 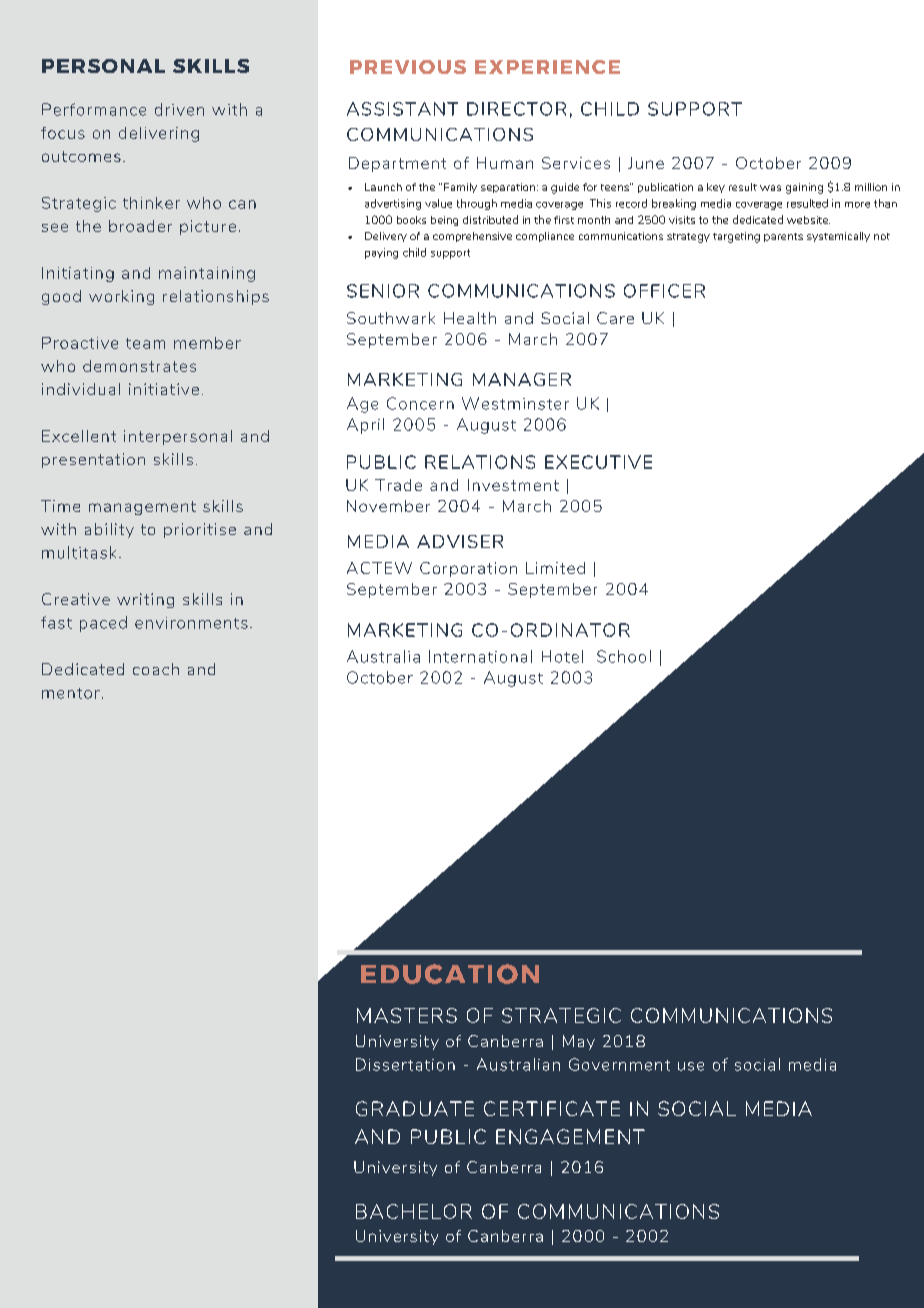 What do you see at coordinates (139, 366) in the image?
I see `demonstrates` at bounding box center [139, 366].
